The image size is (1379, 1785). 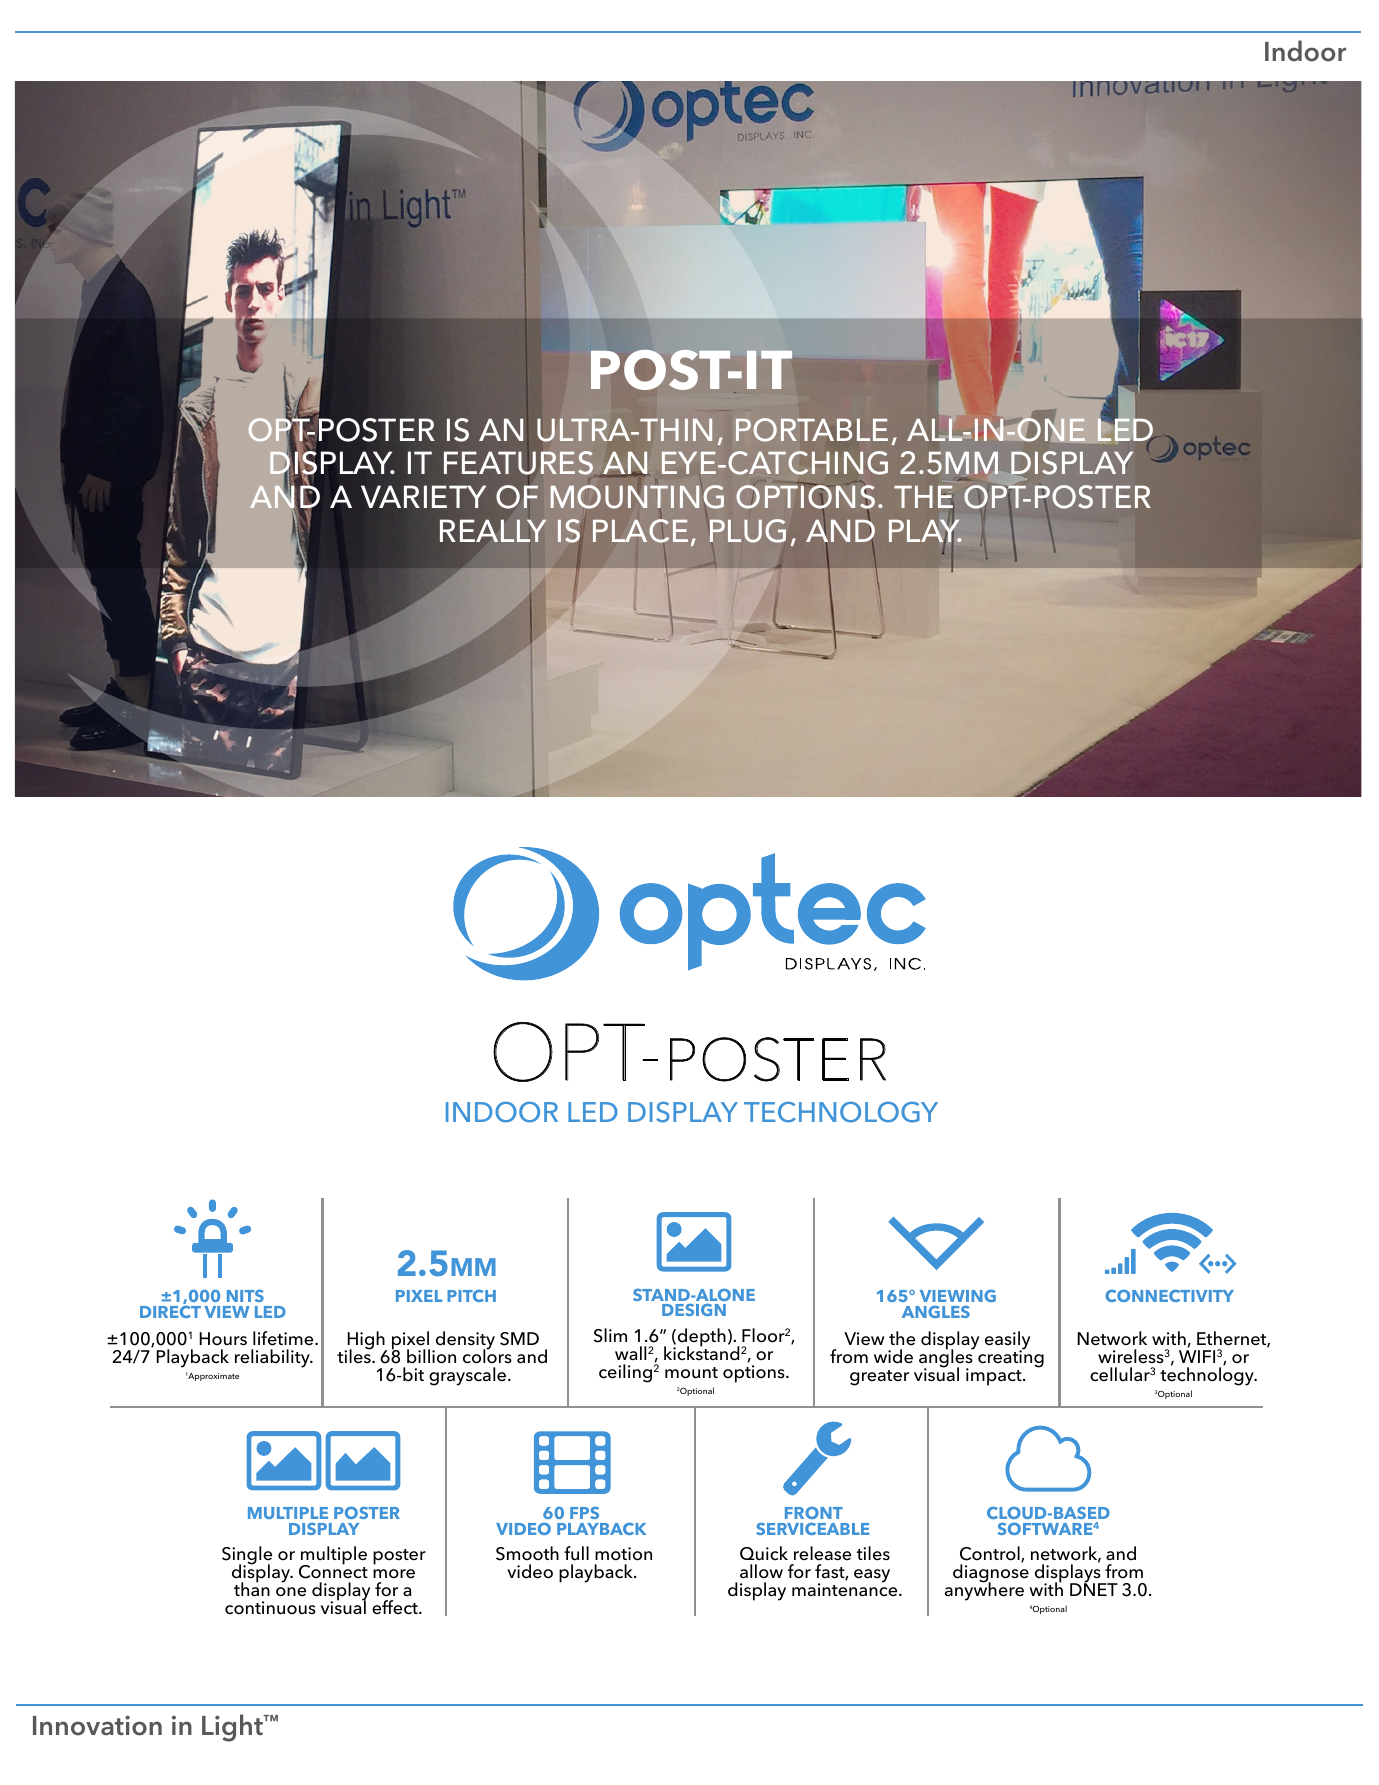 I want to click on FEATURES, so click(x=520, y=463).
